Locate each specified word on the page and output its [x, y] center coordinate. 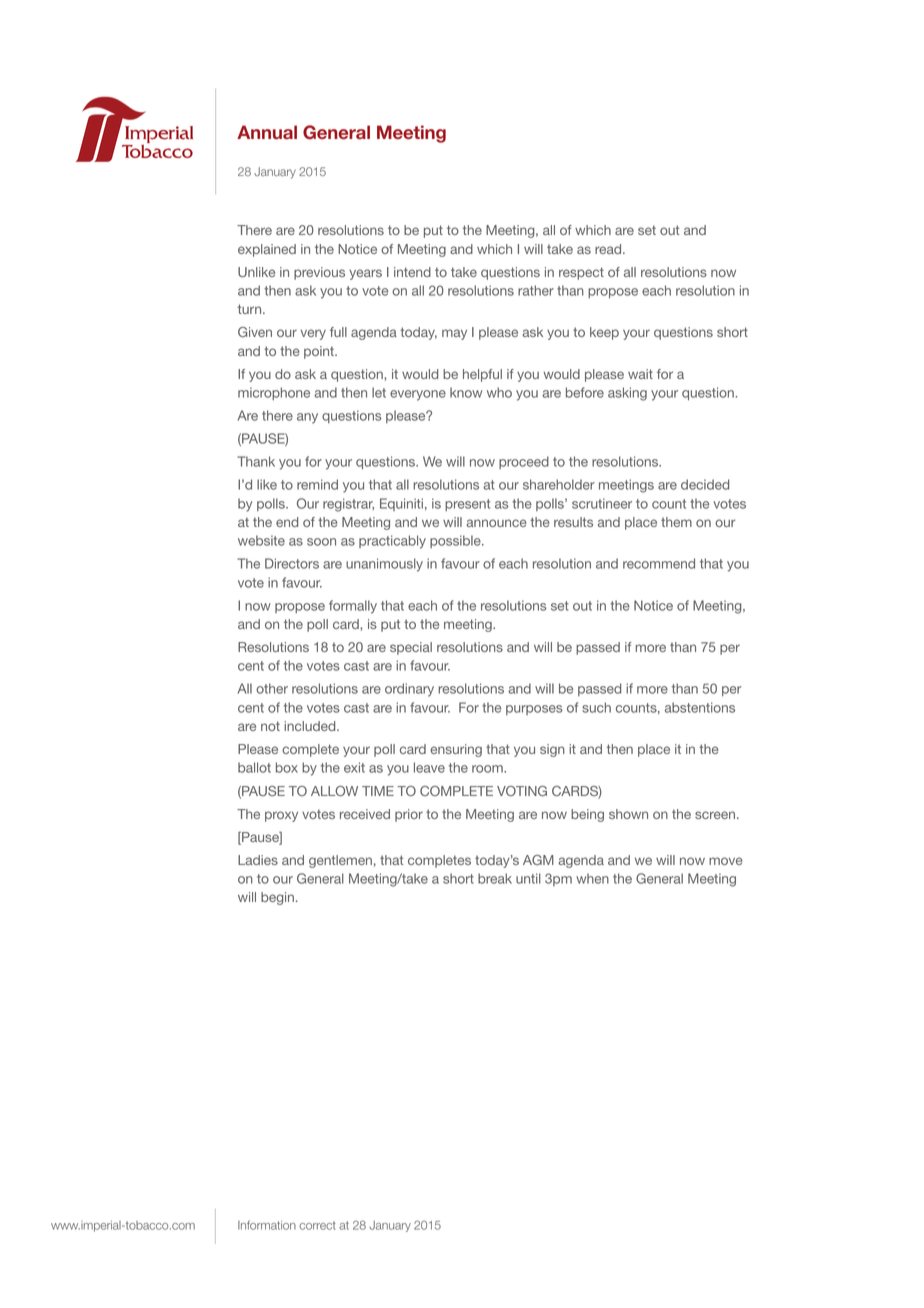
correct [317, 1225]
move [726, 861]
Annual [267, 132]
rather [536, 290]
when [592, 878]
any [307, 418]
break [495, 878]
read [609, 249]
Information [267, 1225]
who [499, 392]
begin [277, 898]
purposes [534, 710]
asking [627, 394]
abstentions [700, 707]
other [272, 688]
